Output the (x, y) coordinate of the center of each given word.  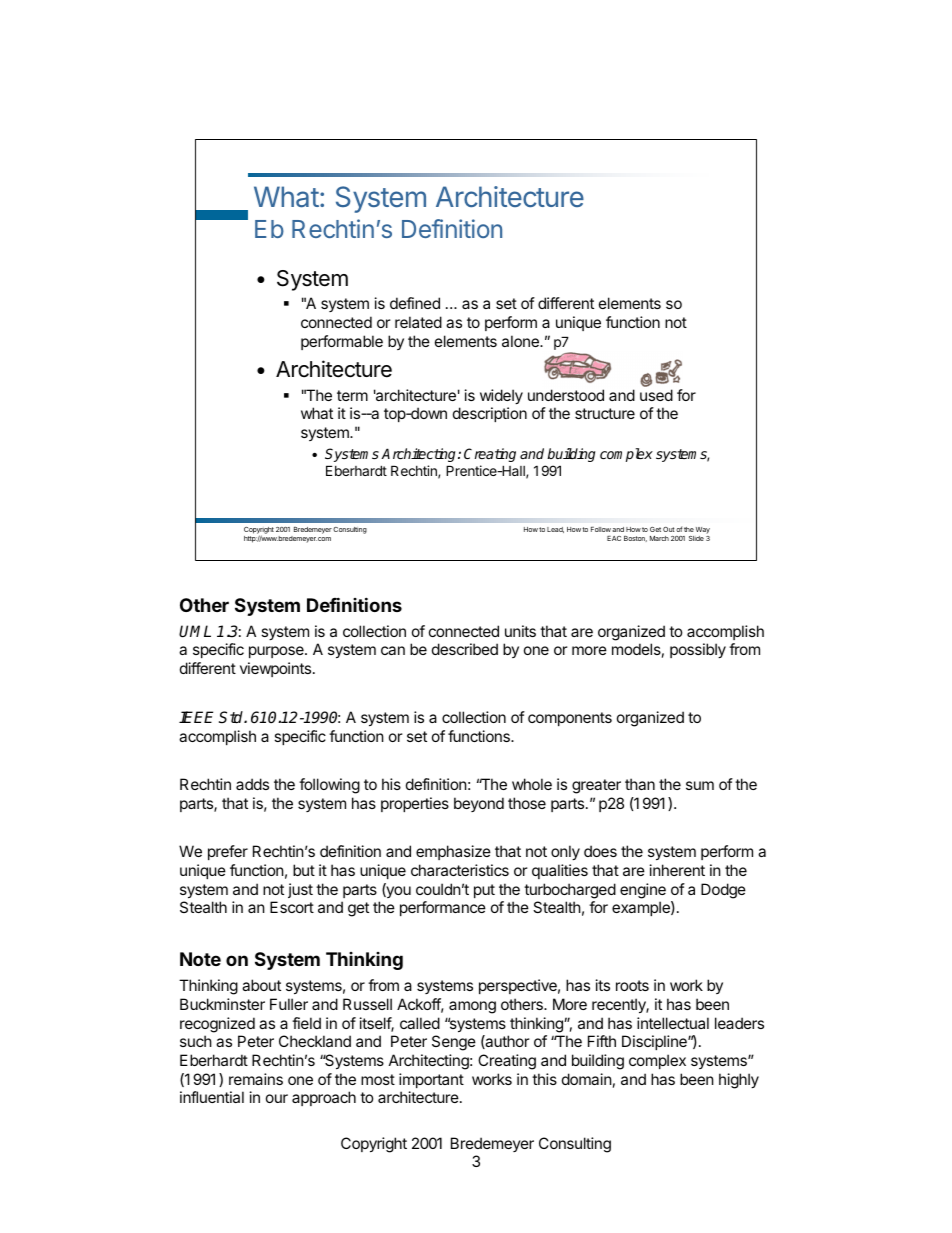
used (656, 395)
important (431, 1080)
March (659, 538)
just (300, 890)
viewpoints (275, 669)
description (490, 414)
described (465, 649)
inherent (677, 870)
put (484, 891)
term (352, 395)
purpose (277, 652)
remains (256, 1079)
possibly (698, 650)
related (418, 322)
